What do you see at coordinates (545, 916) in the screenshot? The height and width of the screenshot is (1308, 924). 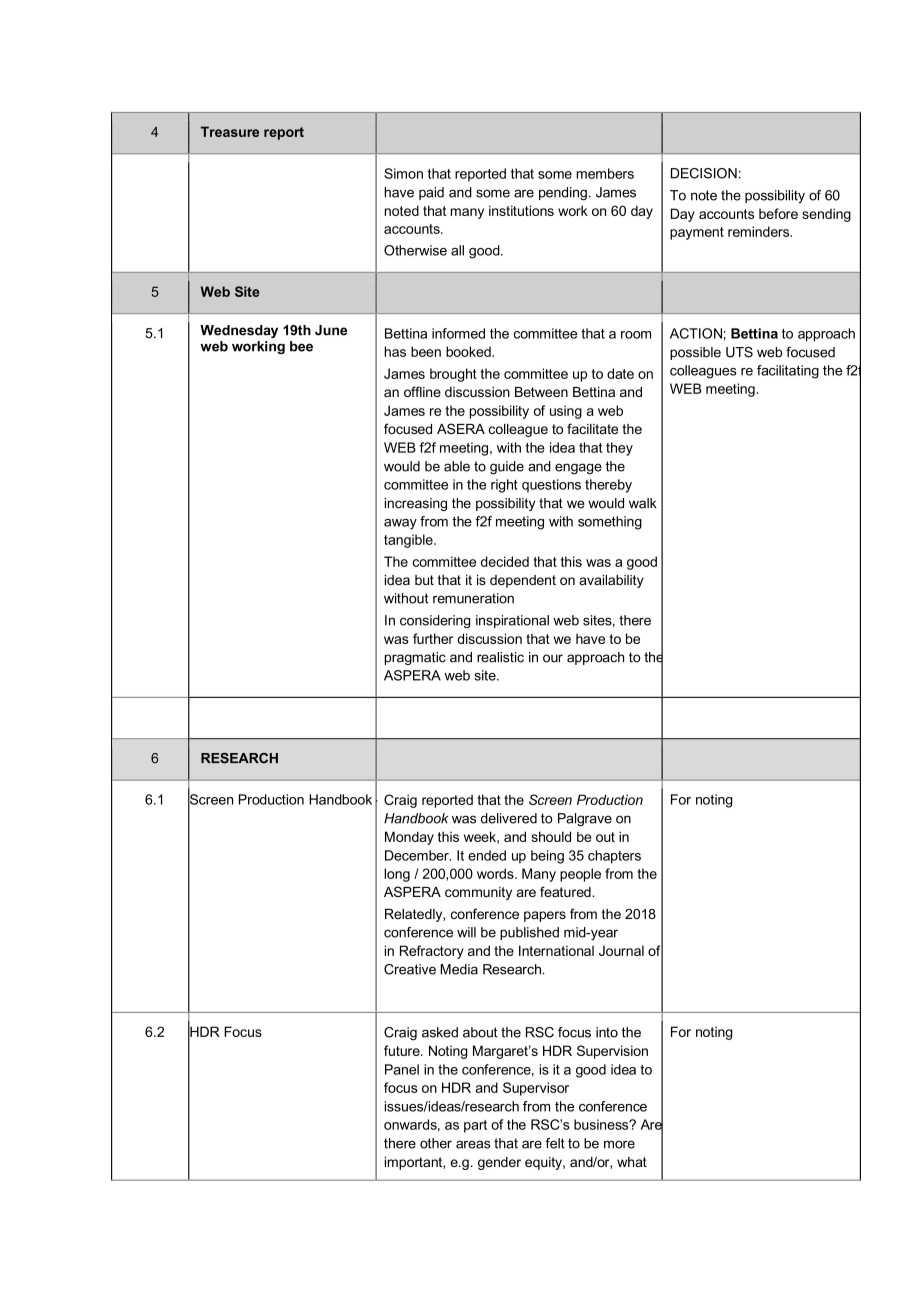 I see `papers` at bounding box center [545, 916].
